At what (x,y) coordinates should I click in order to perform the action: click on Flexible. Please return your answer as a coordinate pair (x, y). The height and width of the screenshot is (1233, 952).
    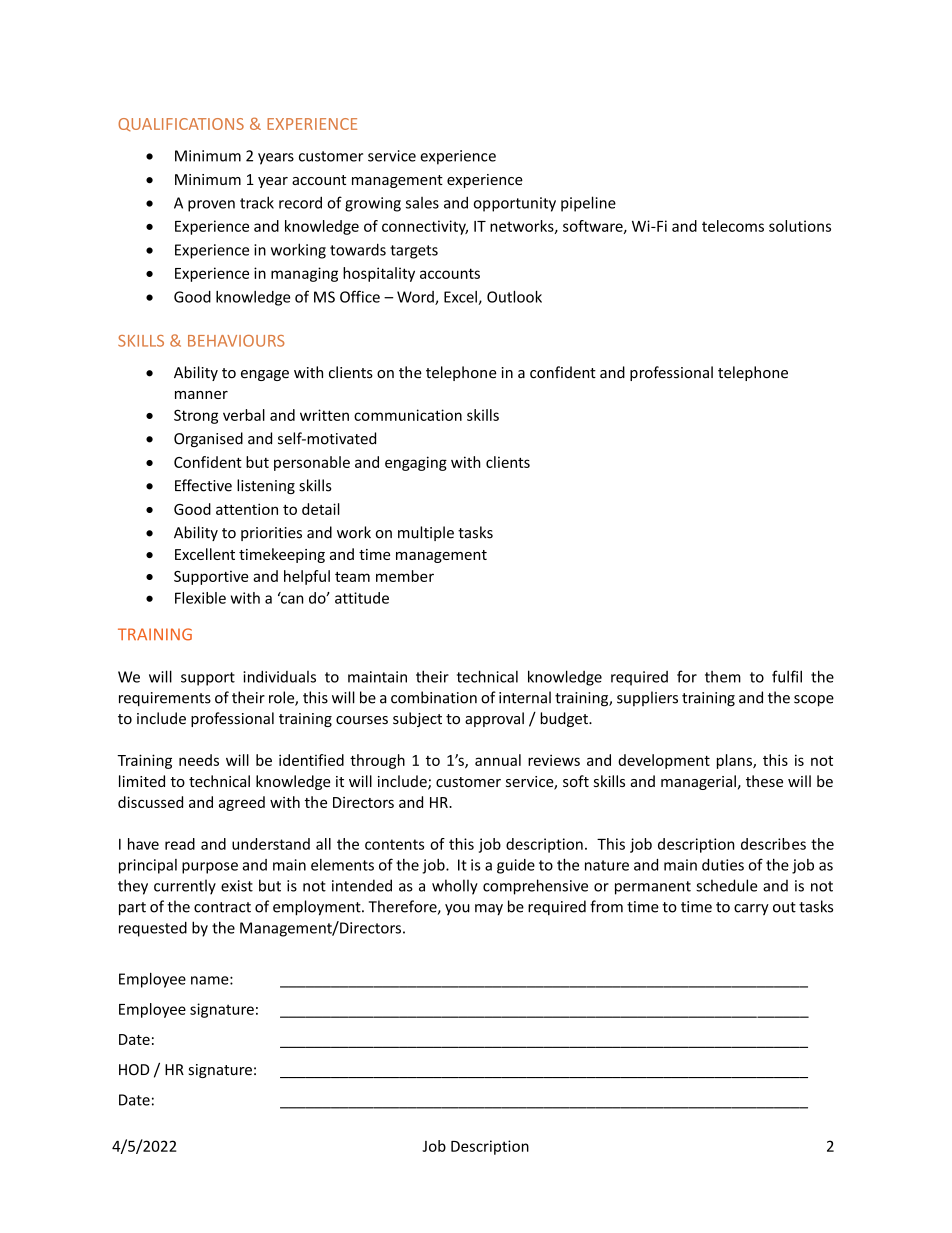
    Looking at the image, I should click on (200, 598).
